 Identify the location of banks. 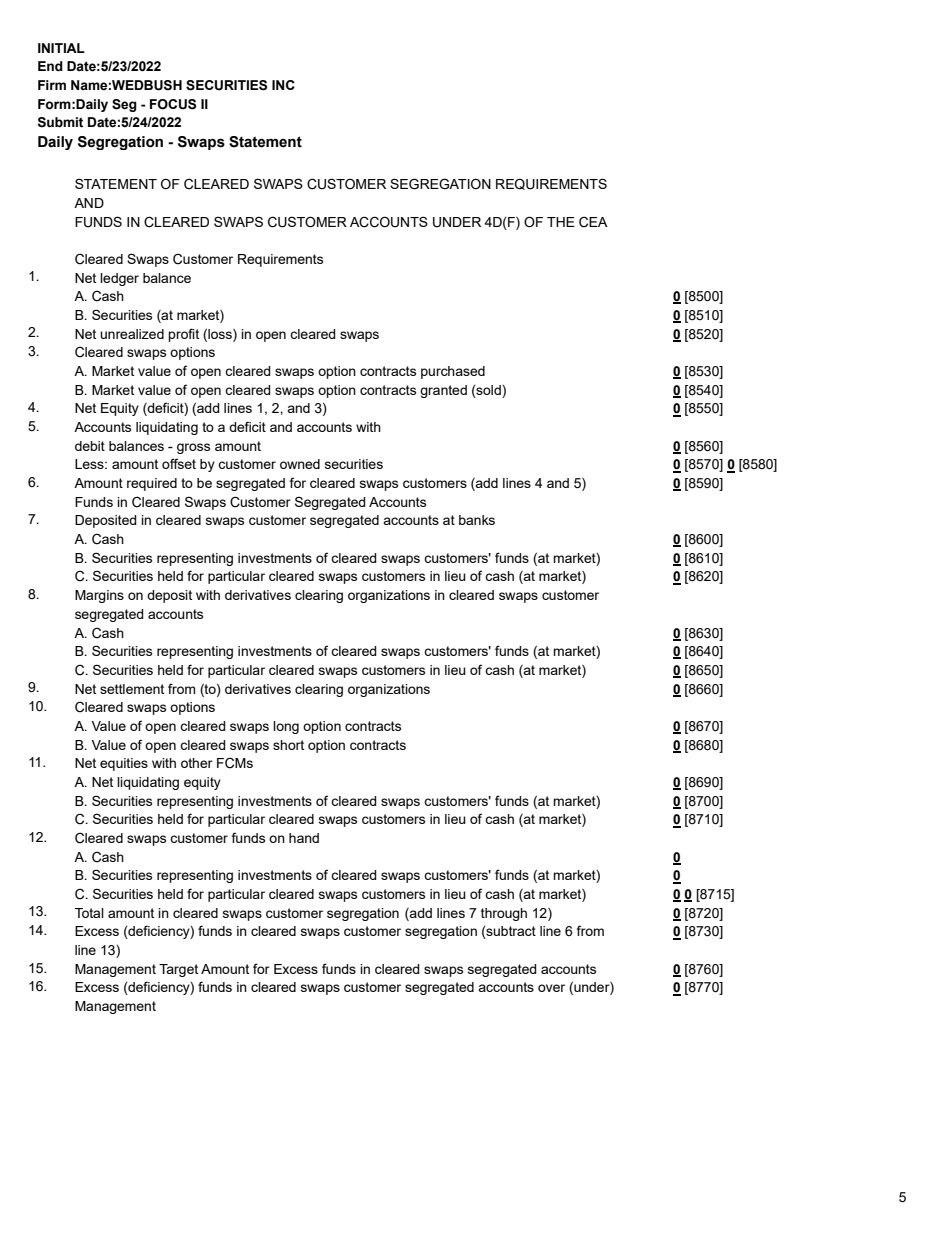
(477, 520).
